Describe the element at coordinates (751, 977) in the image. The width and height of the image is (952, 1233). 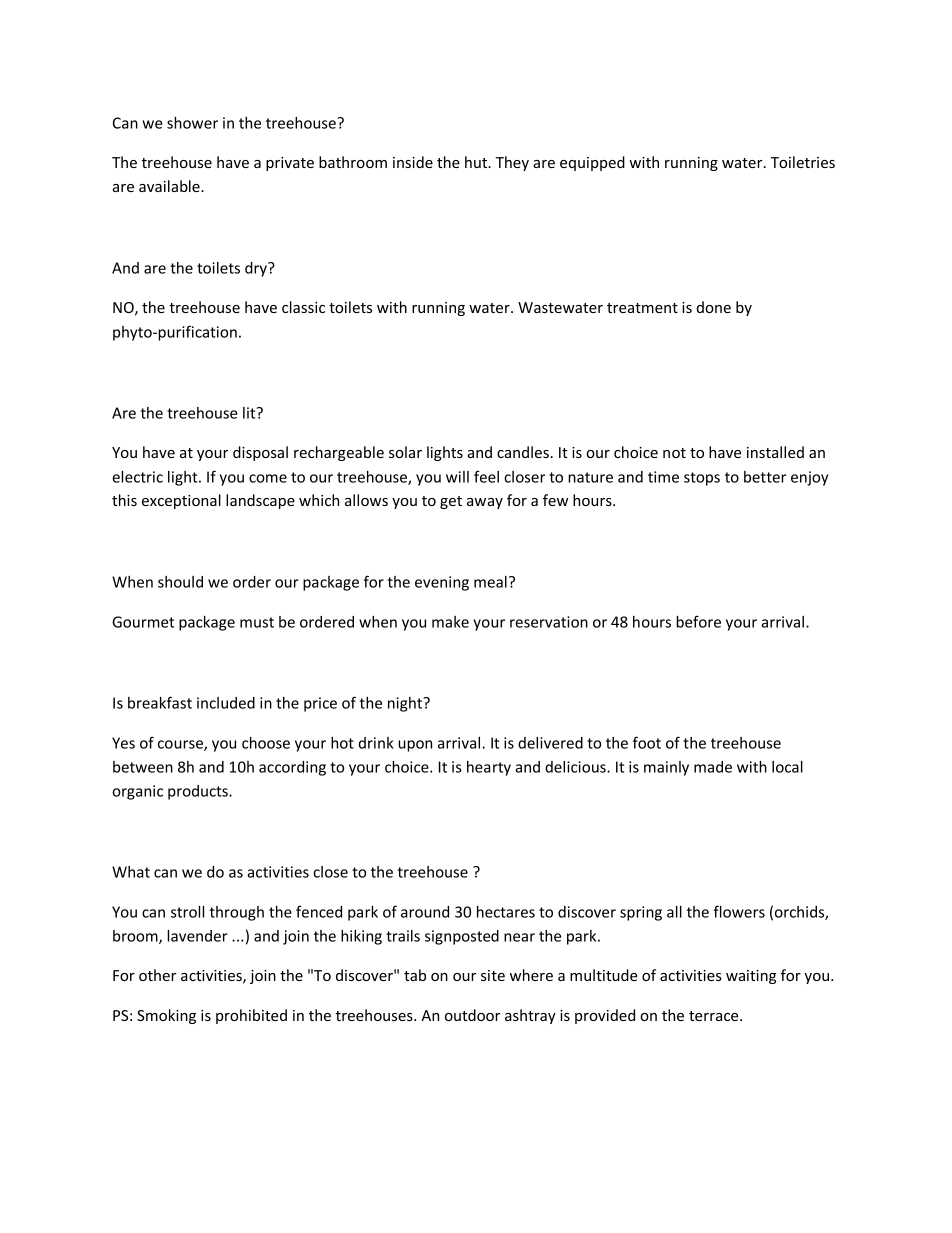
I see `waiting` at that location.
